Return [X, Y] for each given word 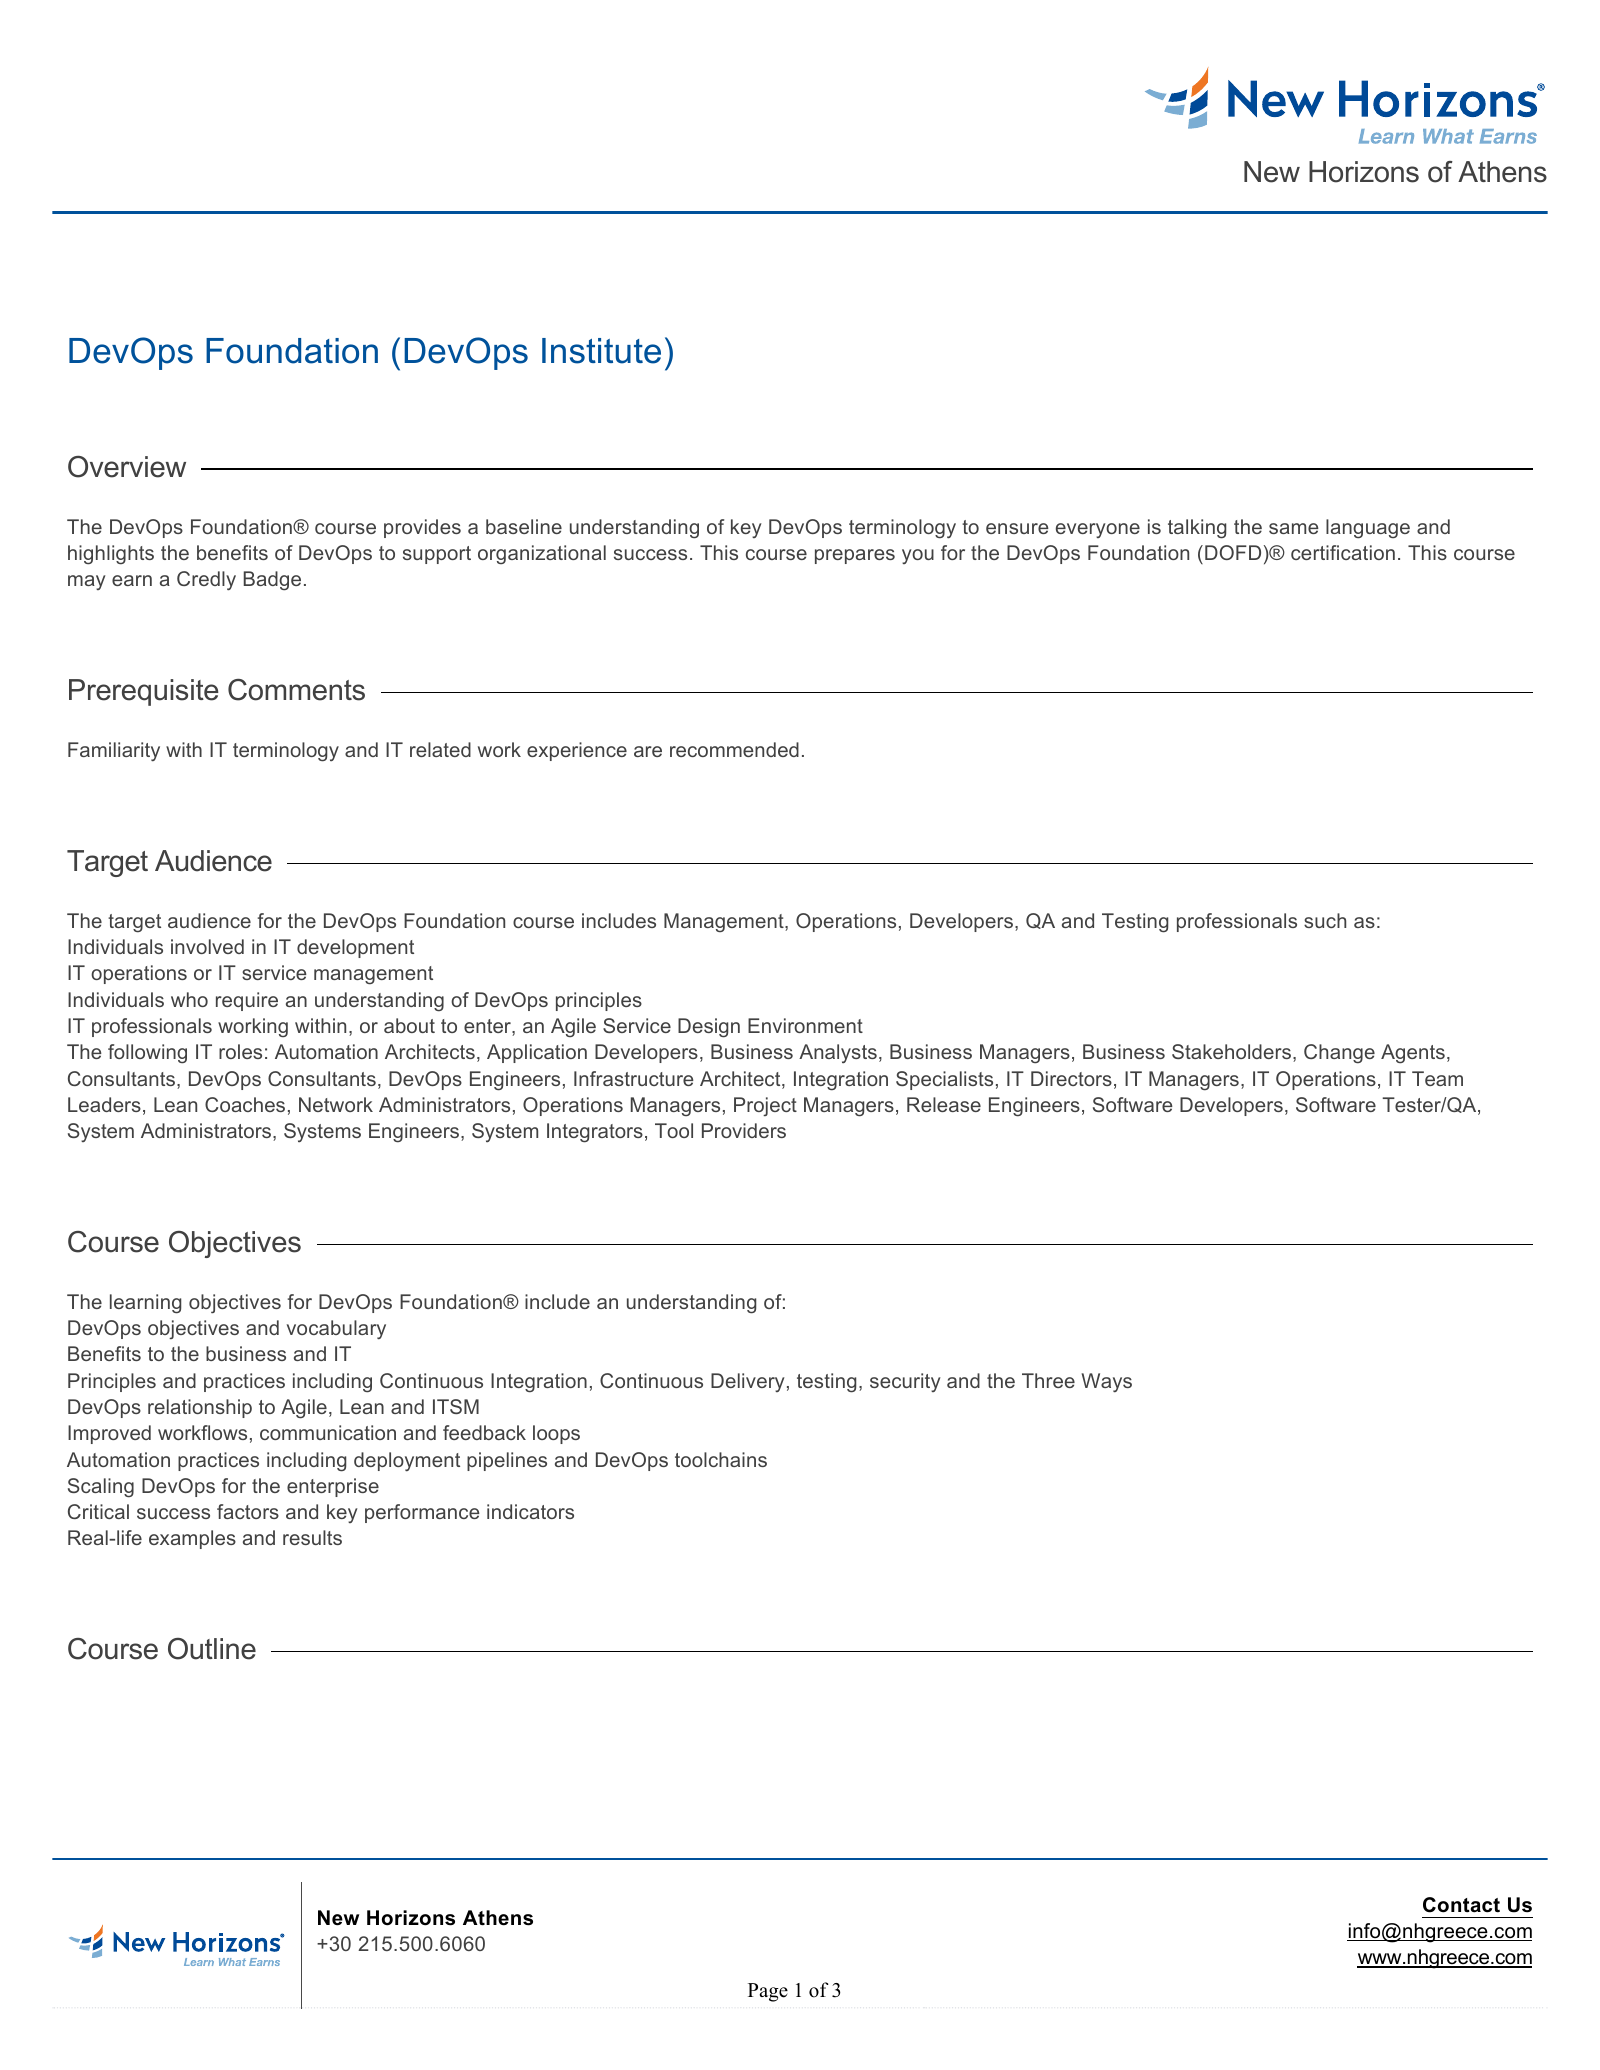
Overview [127, 467]
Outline [212, 1649]
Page [768, 1992]
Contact [1461, 1905]
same [1294, 528]
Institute [601, 351]
